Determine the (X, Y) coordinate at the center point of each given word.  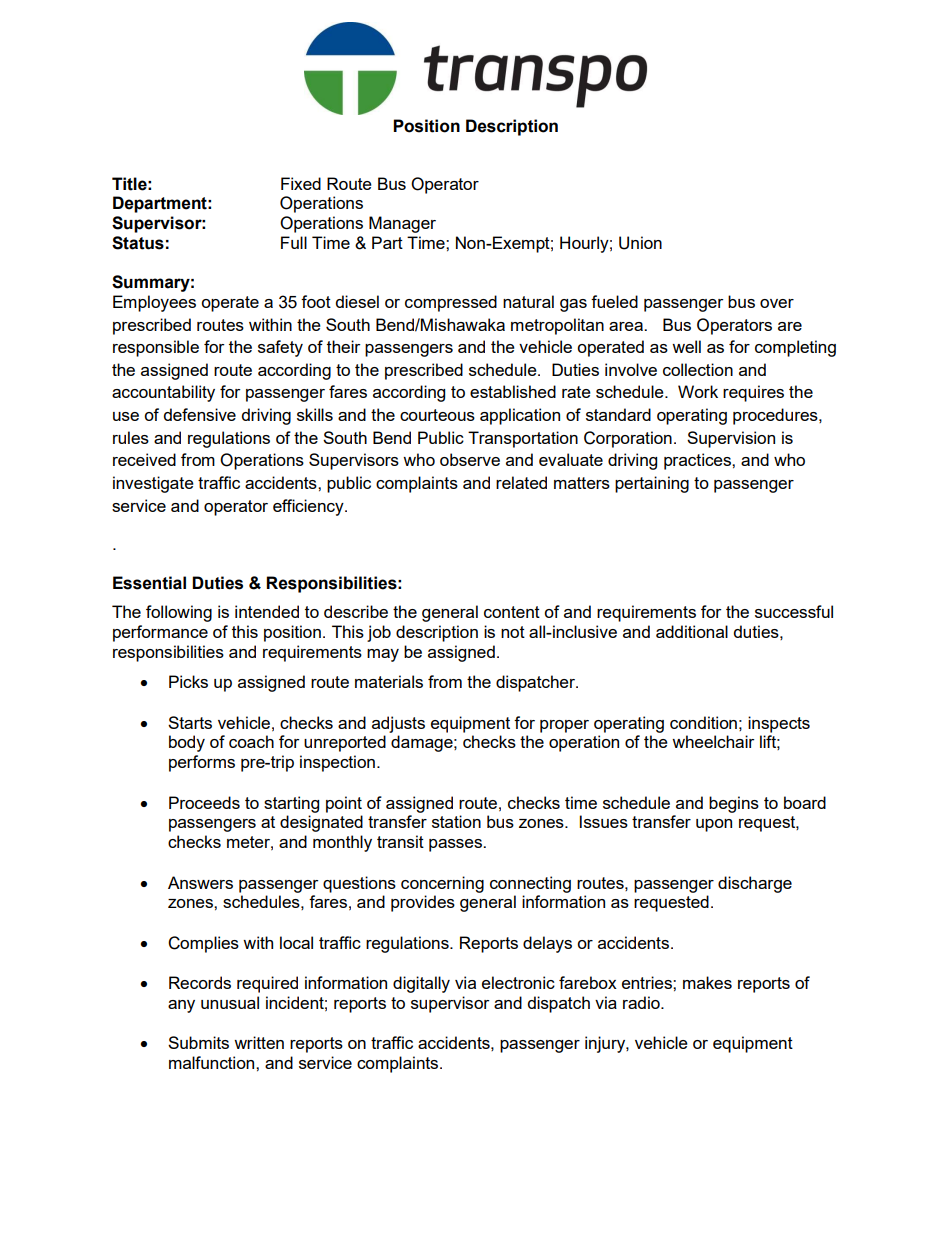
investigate (153, 484)
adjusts (398, 724)
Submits (198, 1042)
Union (640, 243)
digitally (421, 984)
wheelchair (713, 741)
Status (138, 243)
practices (698, 461)
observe (470, 459)
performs (202, 763)
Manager (402, 224)
